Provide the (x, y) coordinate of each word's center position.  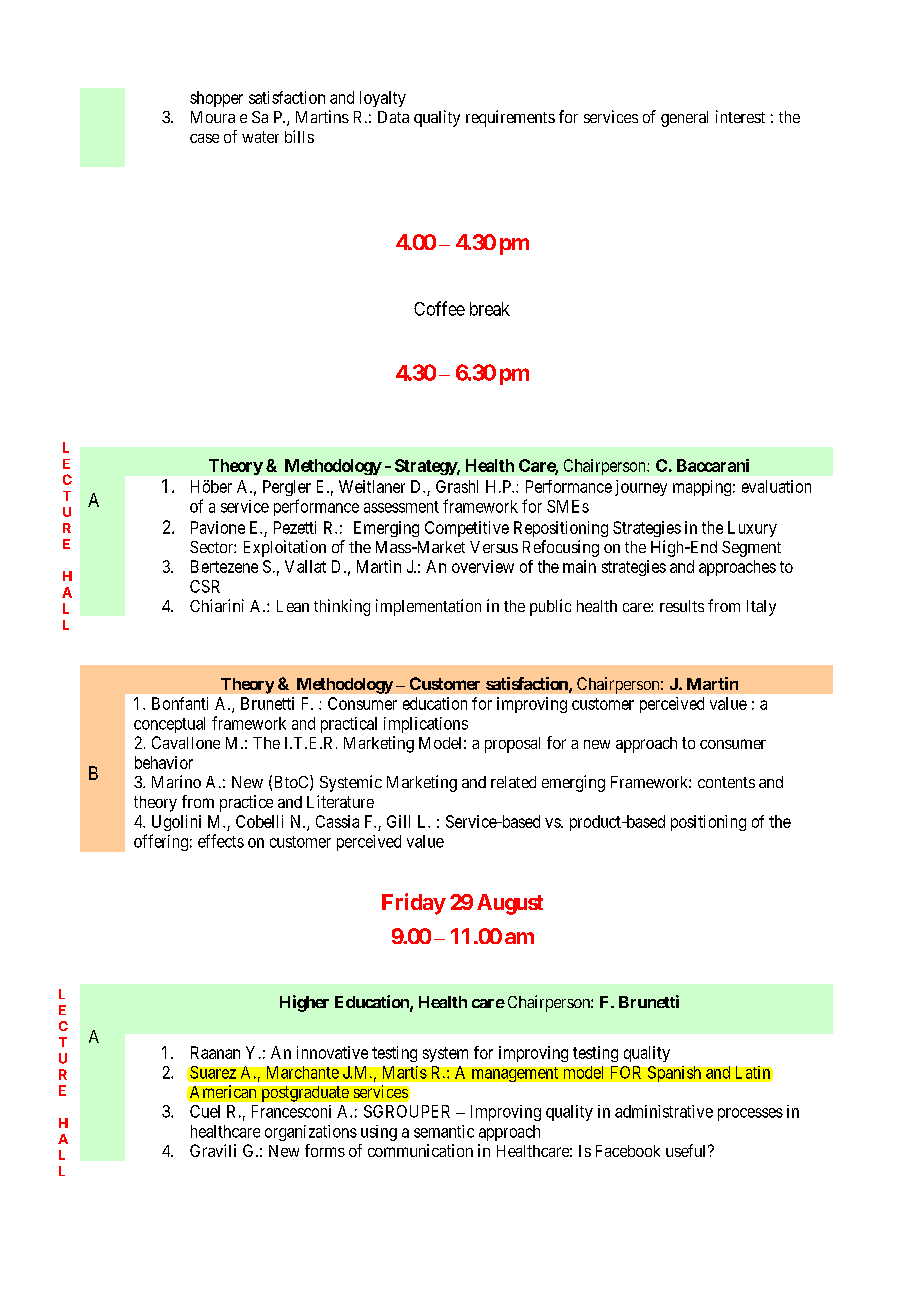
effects (221, 841)
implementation (428, 607)
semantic (444, 1131)
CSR (205, 586)
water (260, 137)
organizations (311, 1133)
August (510, 904)
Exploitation (285, 548)
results (682, 606)
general (684, 119)
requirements (510, 118)
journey (641, 488)
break (490, 309)
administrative (664, 1111)
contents (726, 782)
